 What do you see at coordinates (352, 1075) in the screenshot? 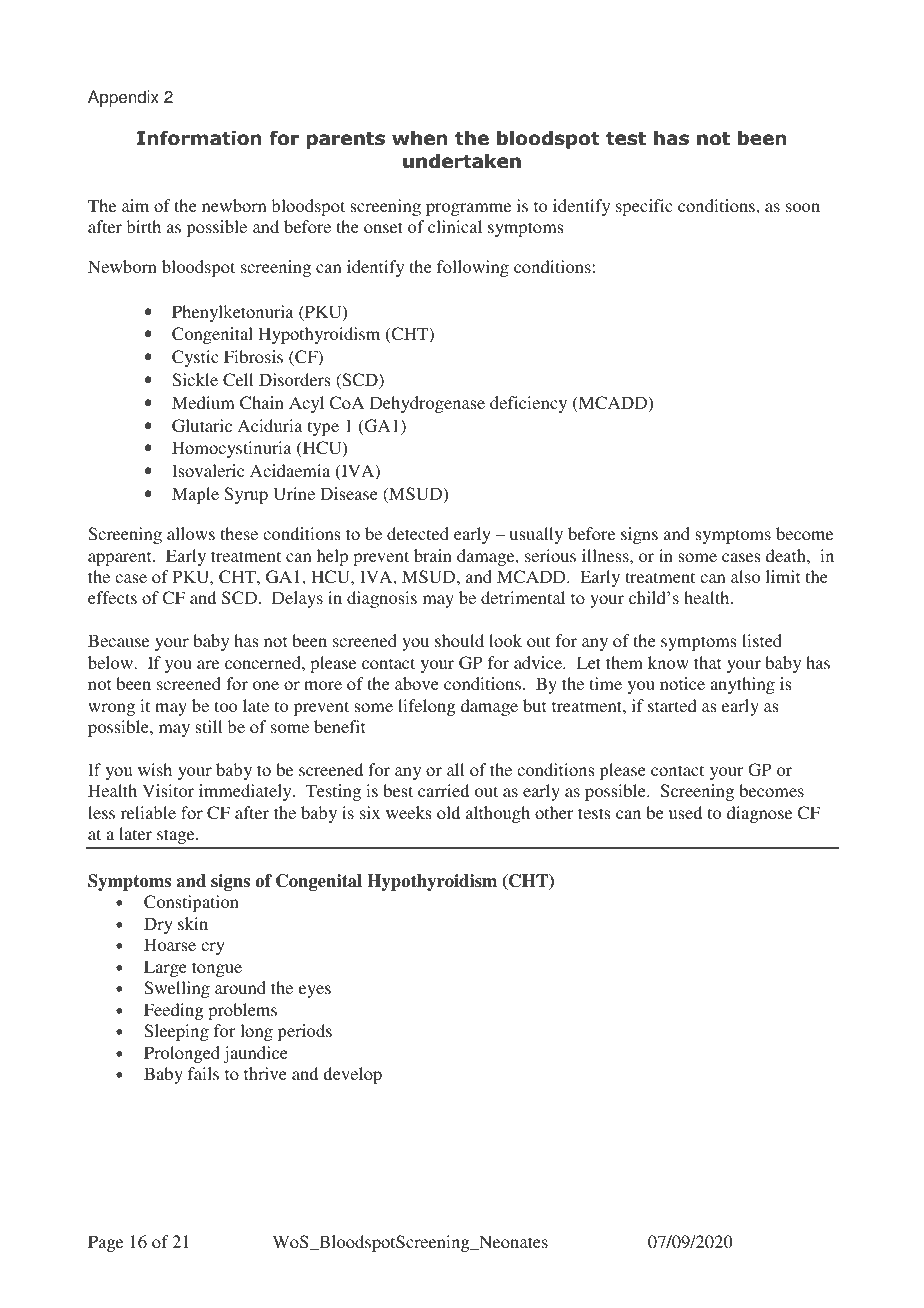
I see `develop` at bounding box center [352, 1075].
